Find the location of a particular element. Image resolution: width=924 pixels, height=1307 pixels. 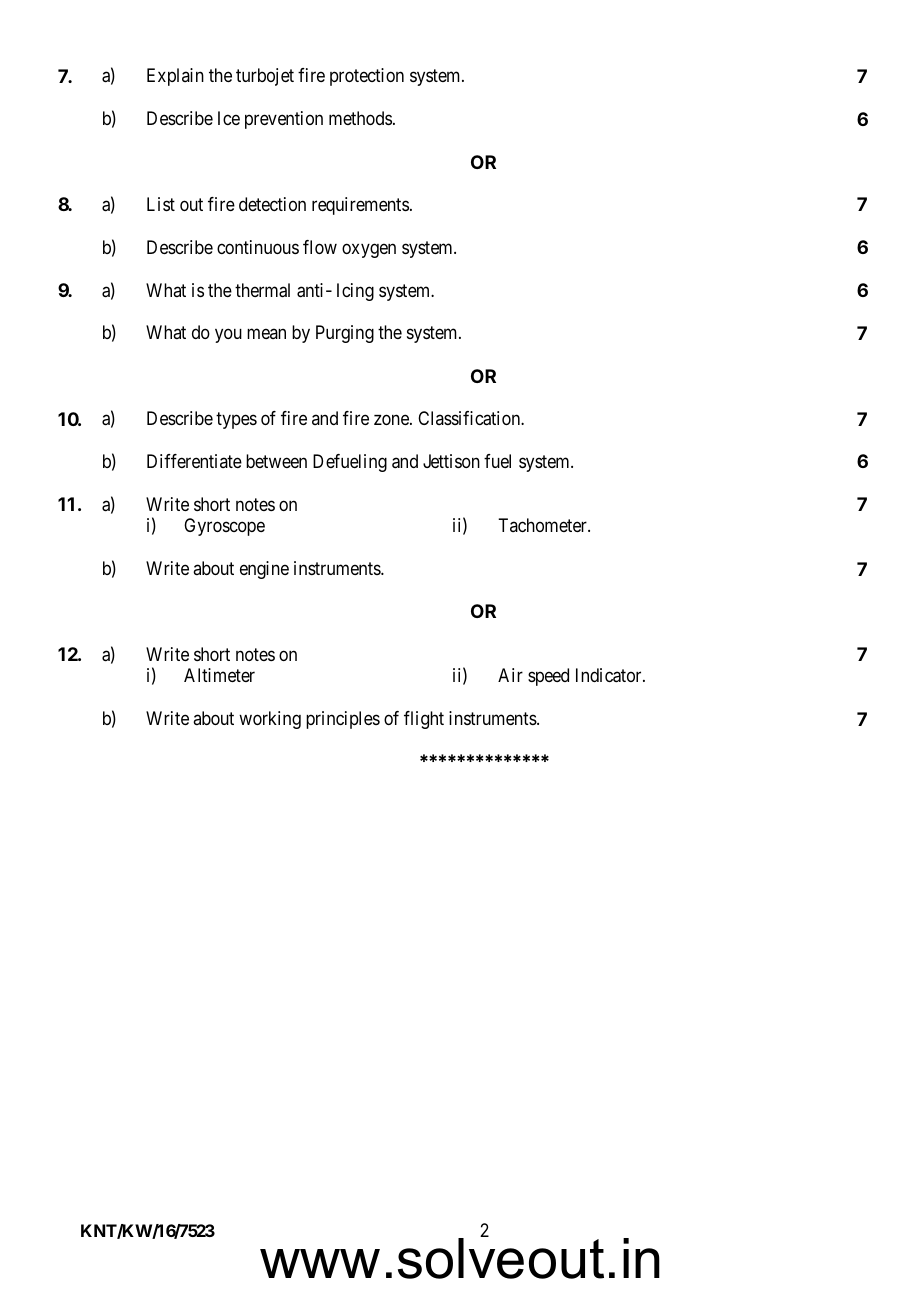

methods is located at coordinates (360, 118).
